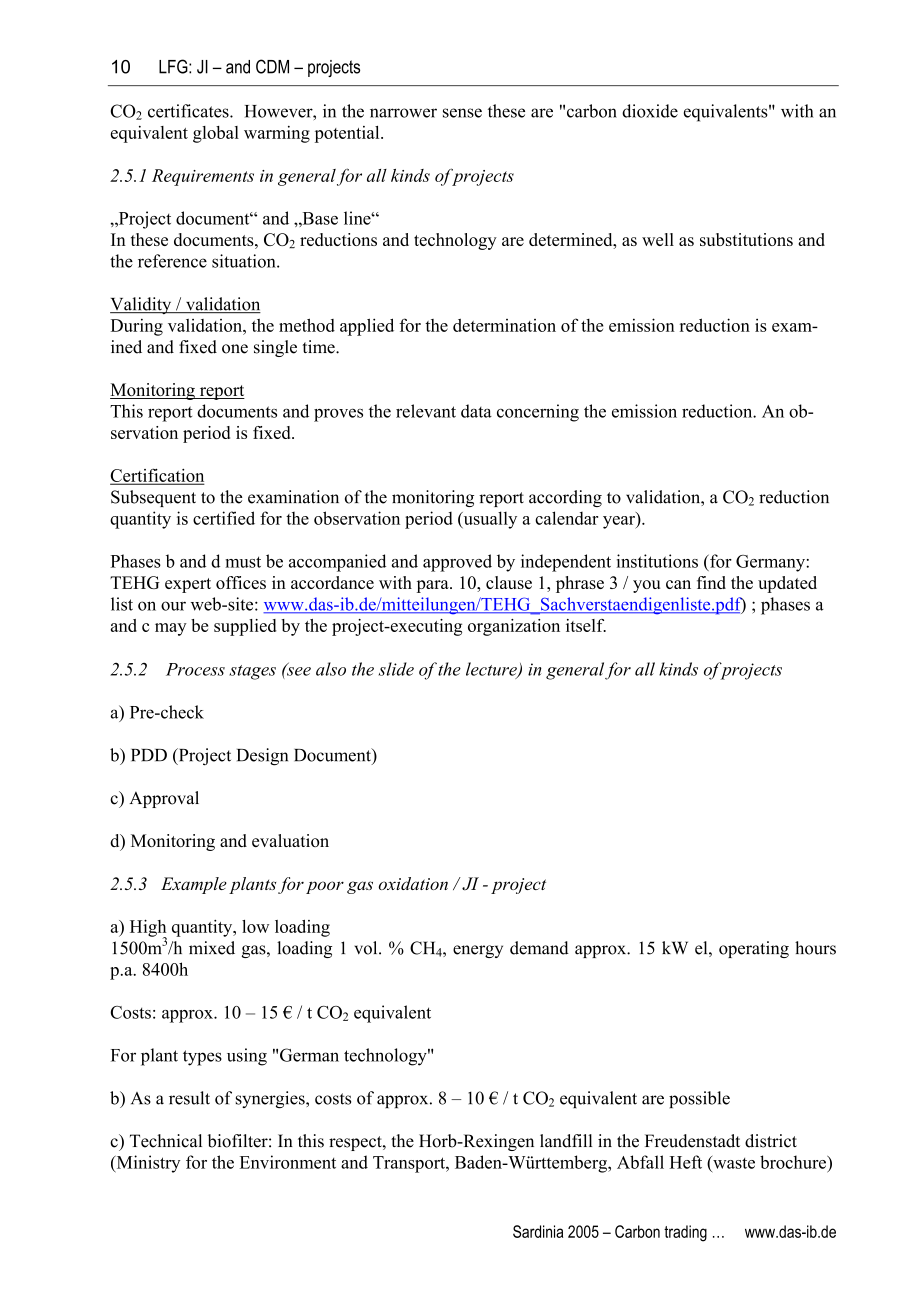 This page has height=1308, width=924. What do you see at coordinates (189, 111) in the page?
I see `certificates` at bounding box center [189, 111].
